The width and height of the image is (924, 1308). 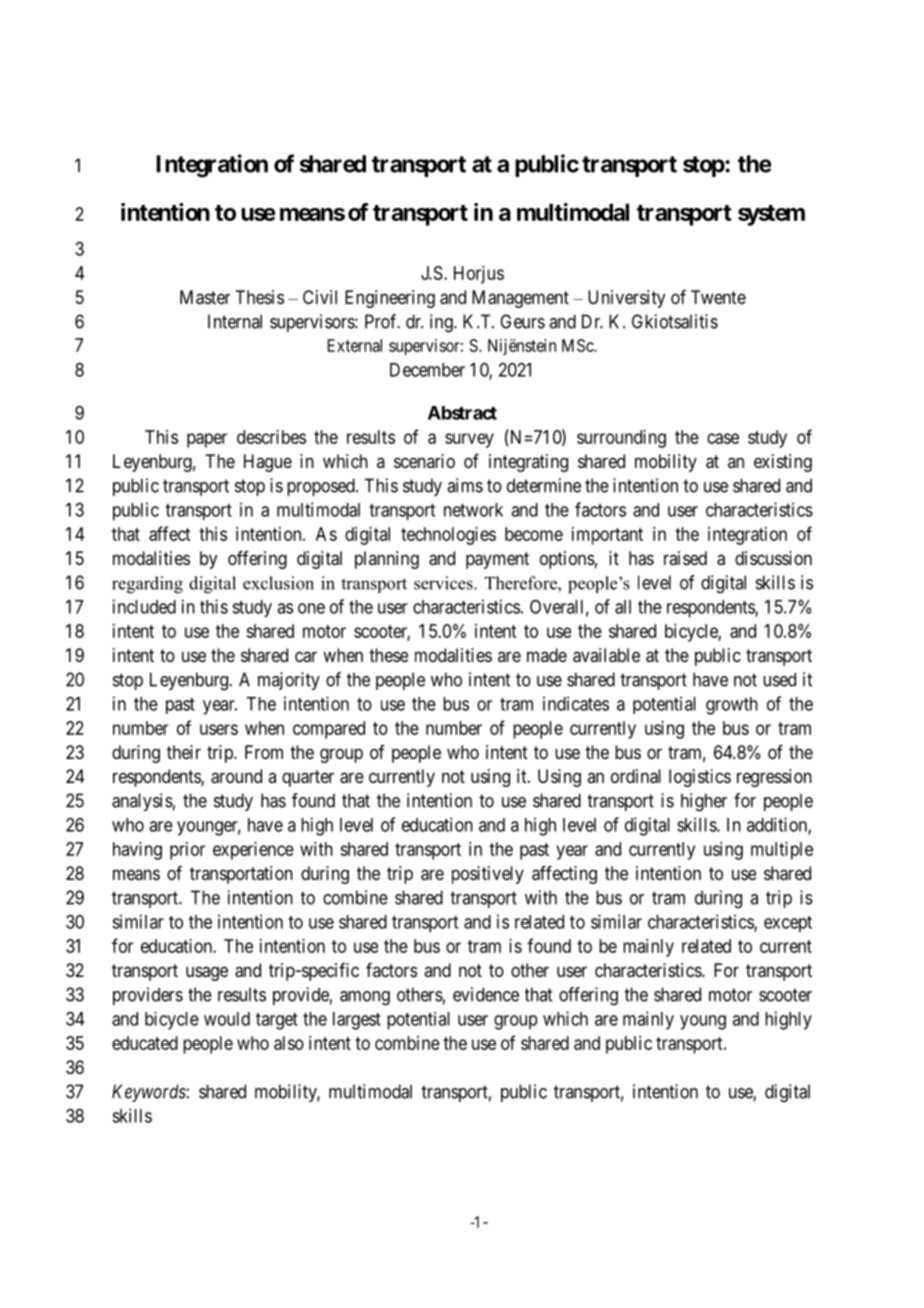 I want to click on evidence, so click(x=486, y=994).
